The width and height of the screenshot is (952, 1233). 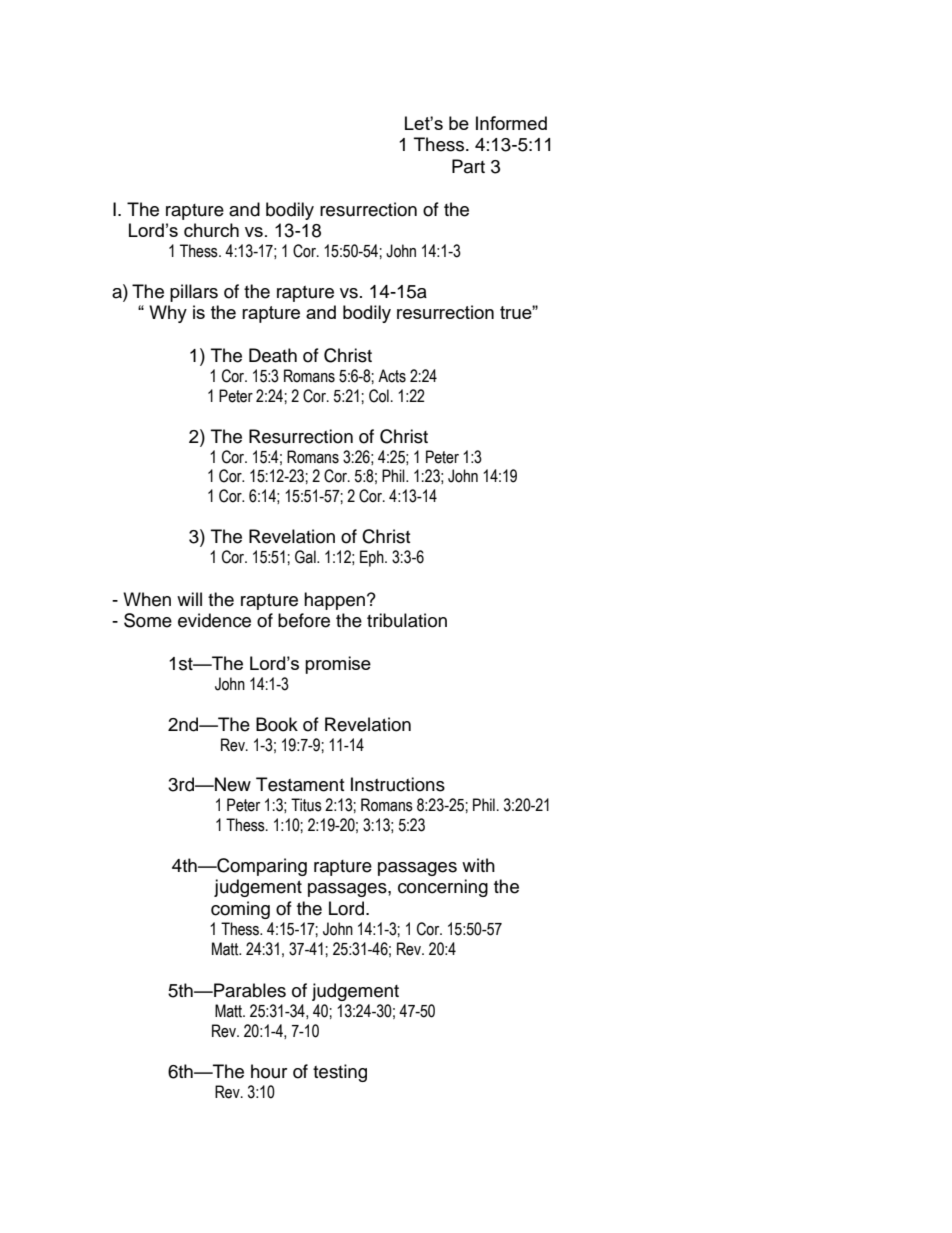 I want to click on concerning, so click(x=443, y=888).
